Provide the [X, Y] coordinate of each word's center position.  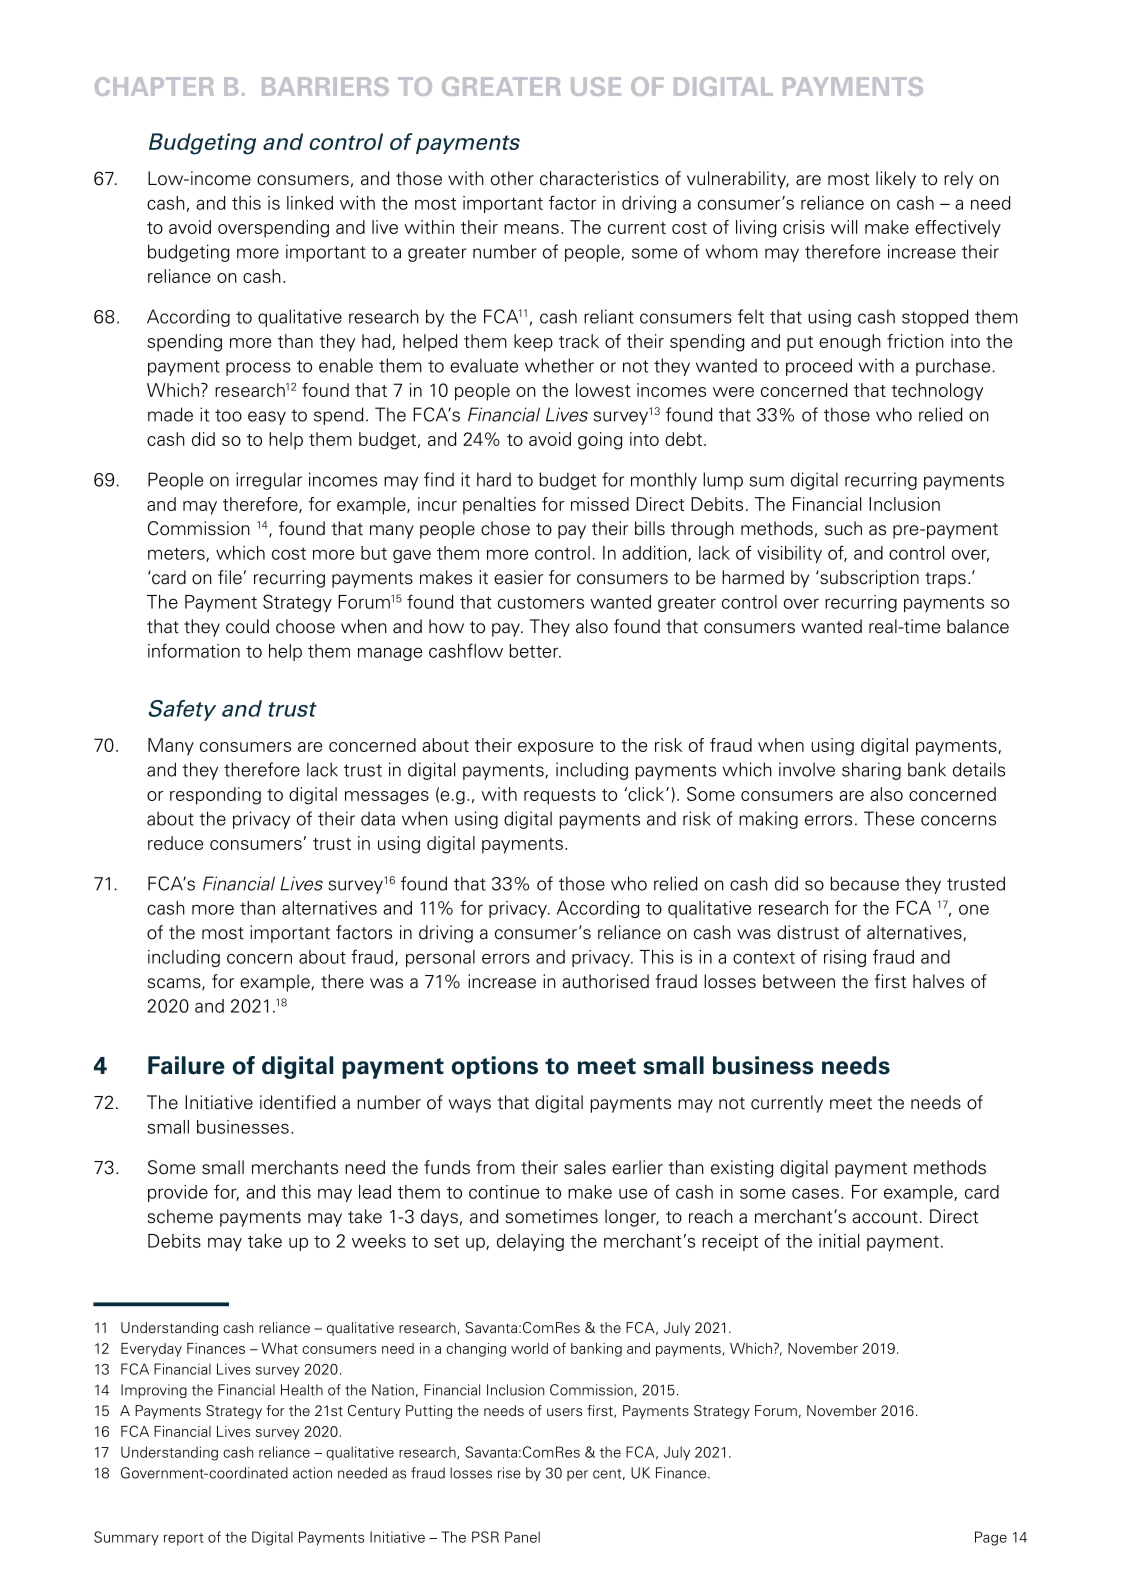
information [194, 650]
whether [559, 365]
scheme [180, 1216]
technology [937, 392]
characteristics [599, 178]
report [184, 1539]
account [885, 1217]
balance [978, 626]
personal [440, 958]
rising [845, 958]
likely [896, 180]
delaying [530, 1242]
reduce [175, 843]
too [228, 415]
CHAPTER [154, 86]
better [535, 651]
